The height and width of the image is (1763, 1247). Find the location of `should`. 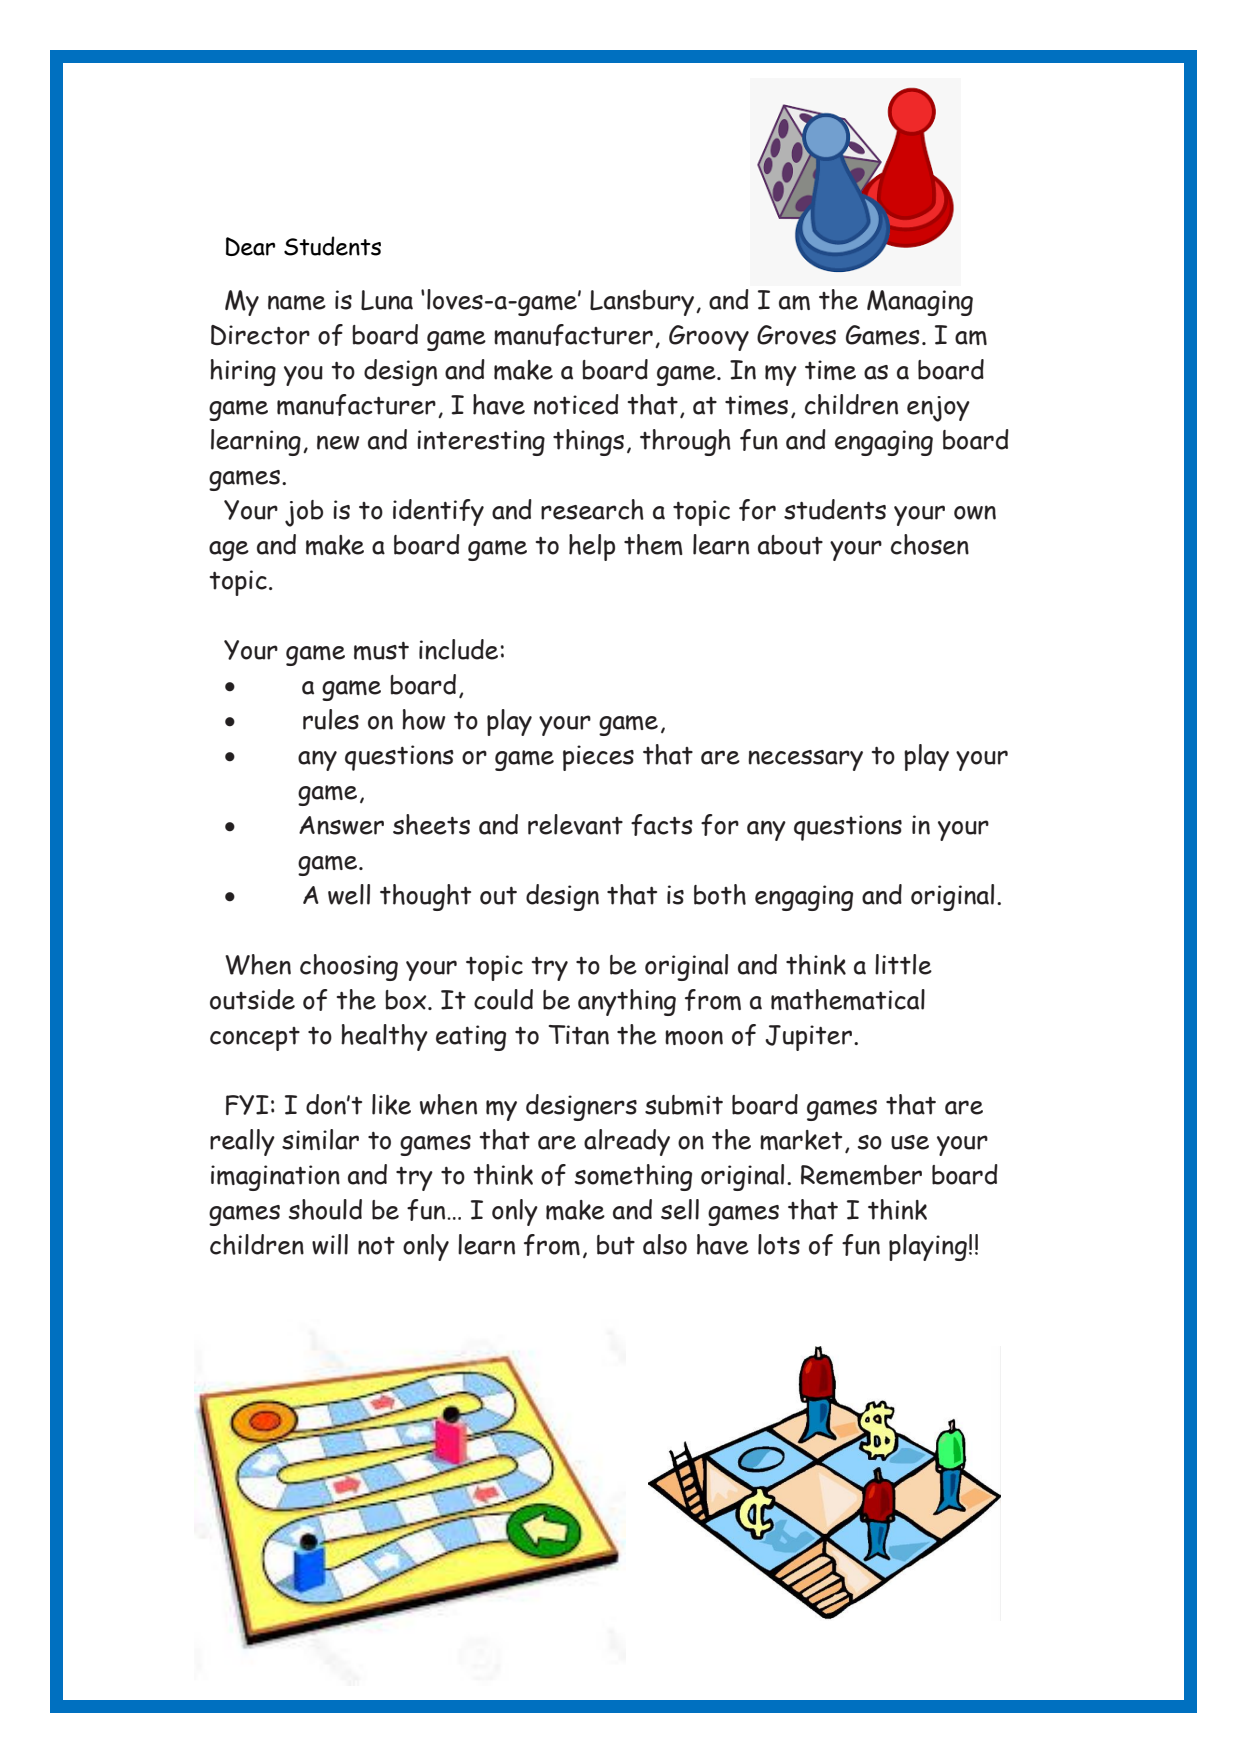

should is located at coordinates (325, 1209).
